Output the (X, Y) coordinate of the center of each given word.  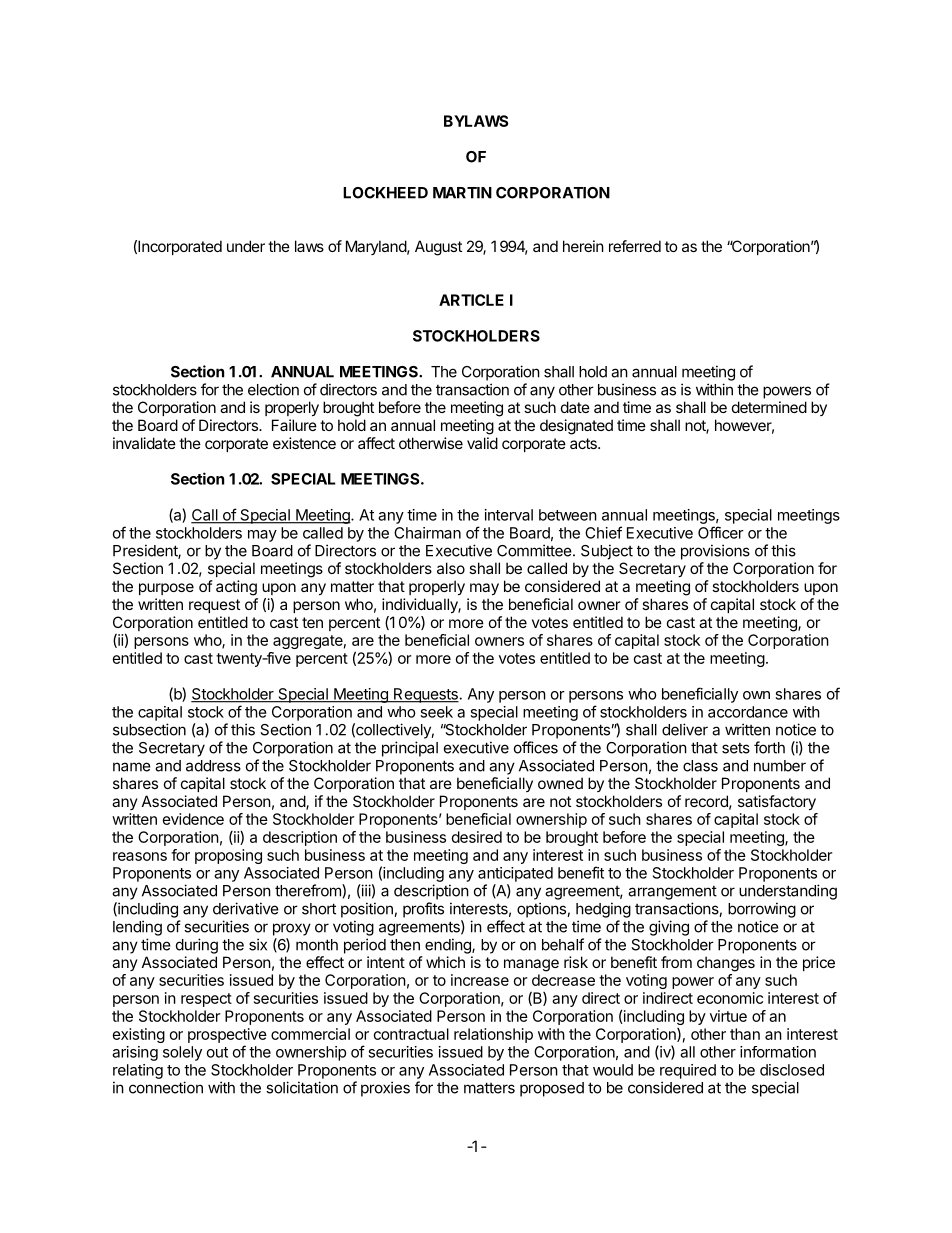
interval (509, 515)
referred (635, 246)
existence (304, 443)
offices (536, 747)
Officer (721, 532)
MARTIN (462, 193)
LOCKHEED (385, 193)
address (213, 766)
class (700, 766)
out (217, 1052)
